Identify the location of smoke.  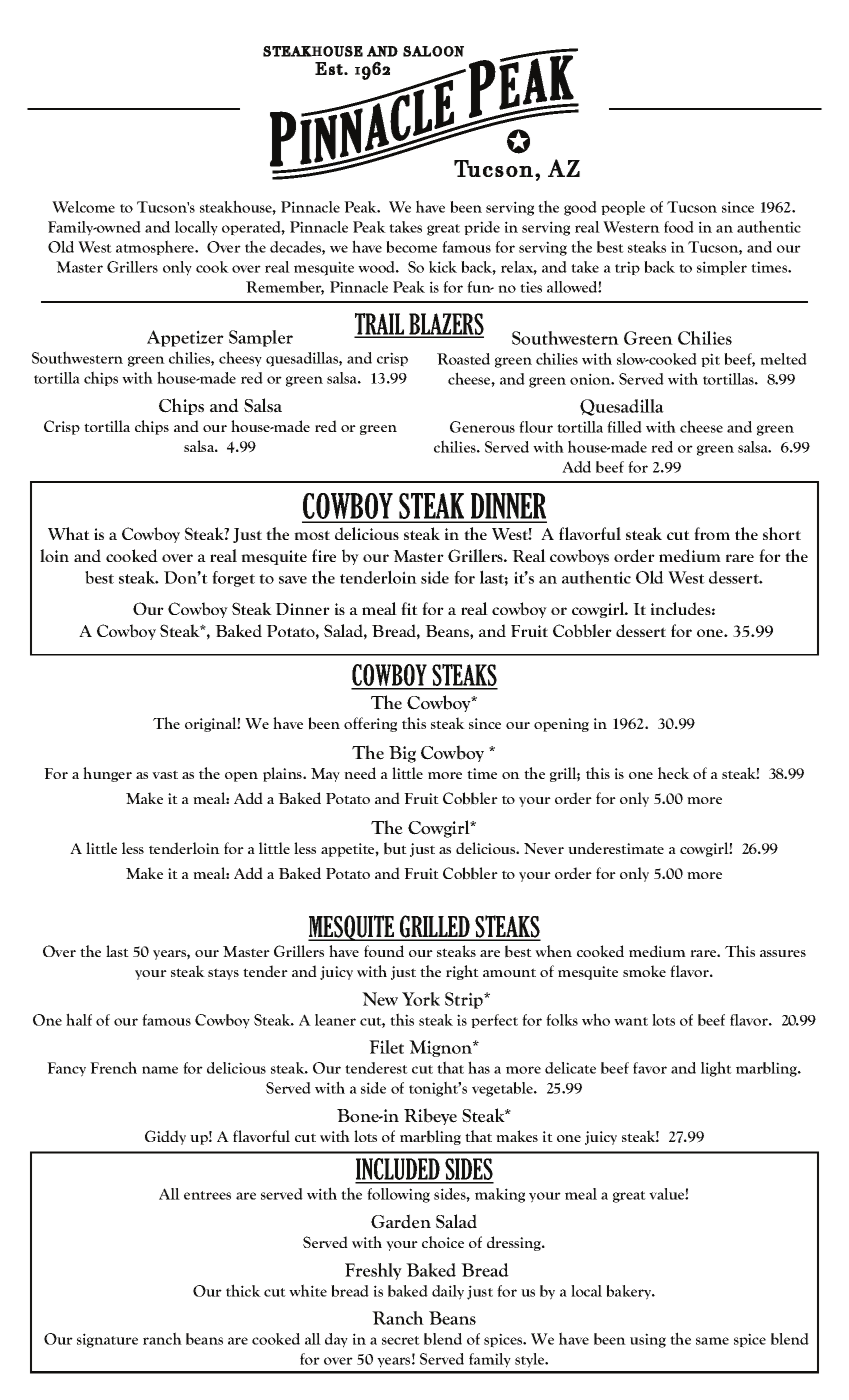
(644, 971).
